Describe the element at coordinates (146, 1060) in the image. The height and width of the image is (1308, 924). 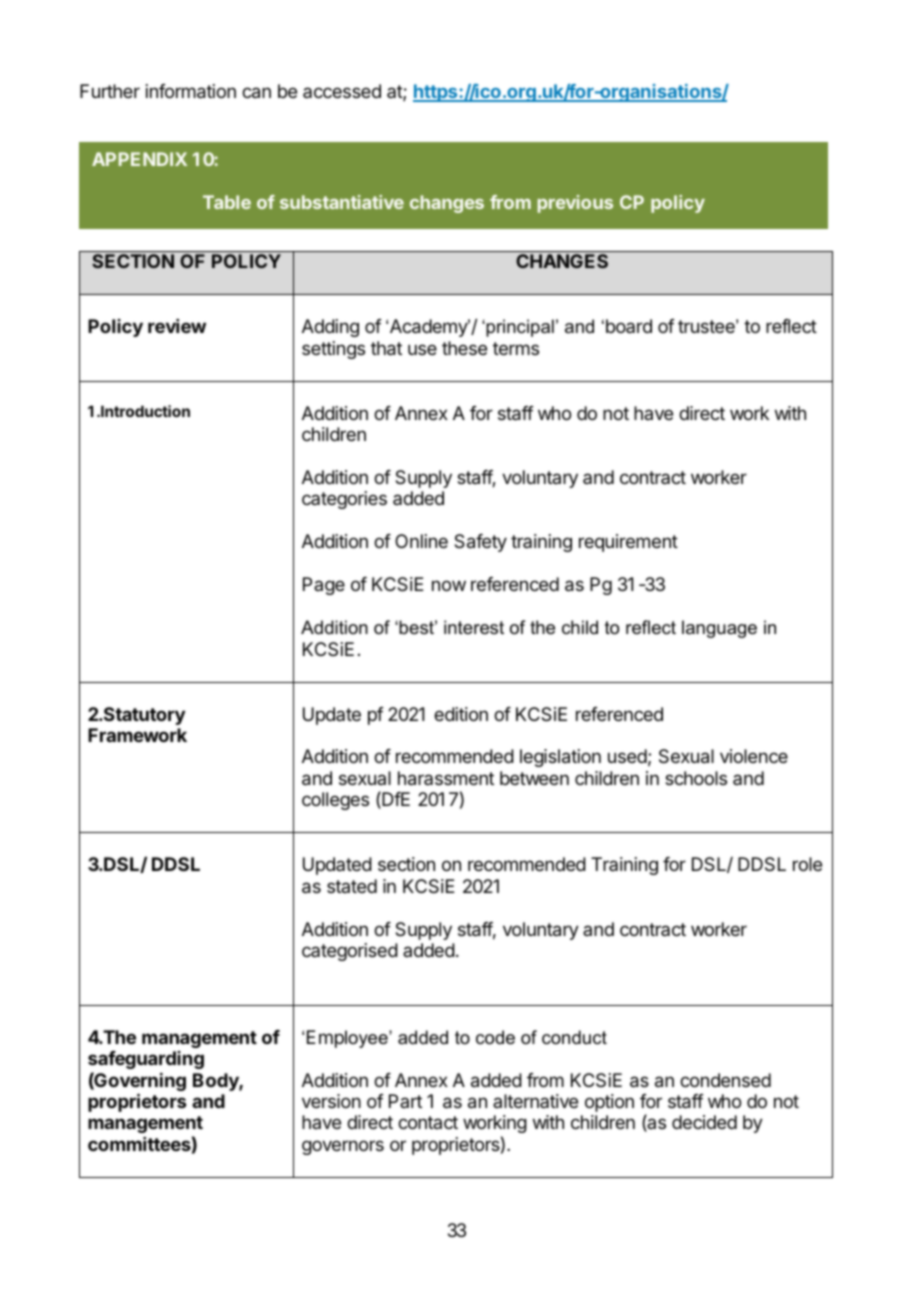
I see `safeguarding` at that location.
